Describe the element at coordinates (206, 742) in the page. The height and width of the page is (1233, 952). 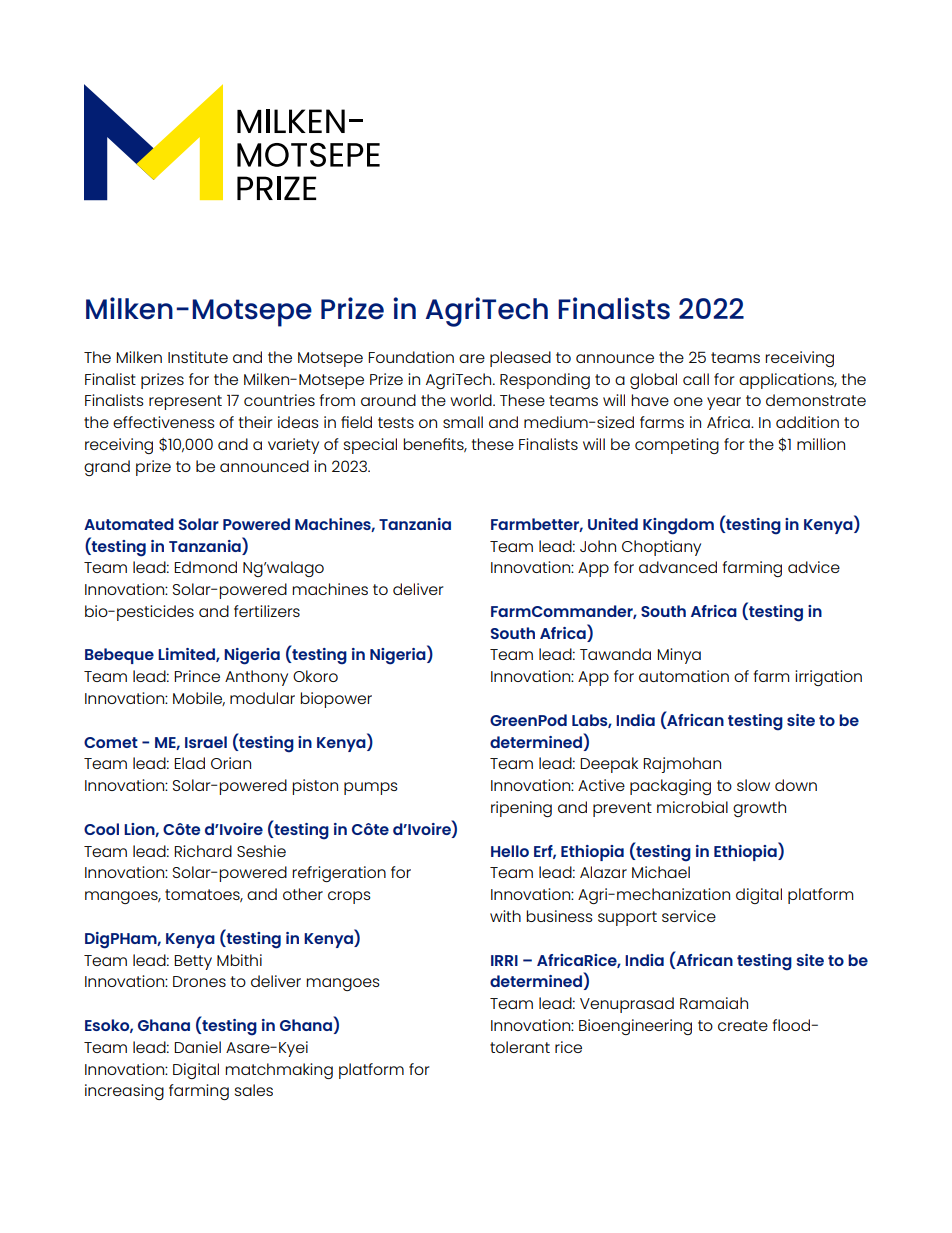
I see `Israel` at that location.
